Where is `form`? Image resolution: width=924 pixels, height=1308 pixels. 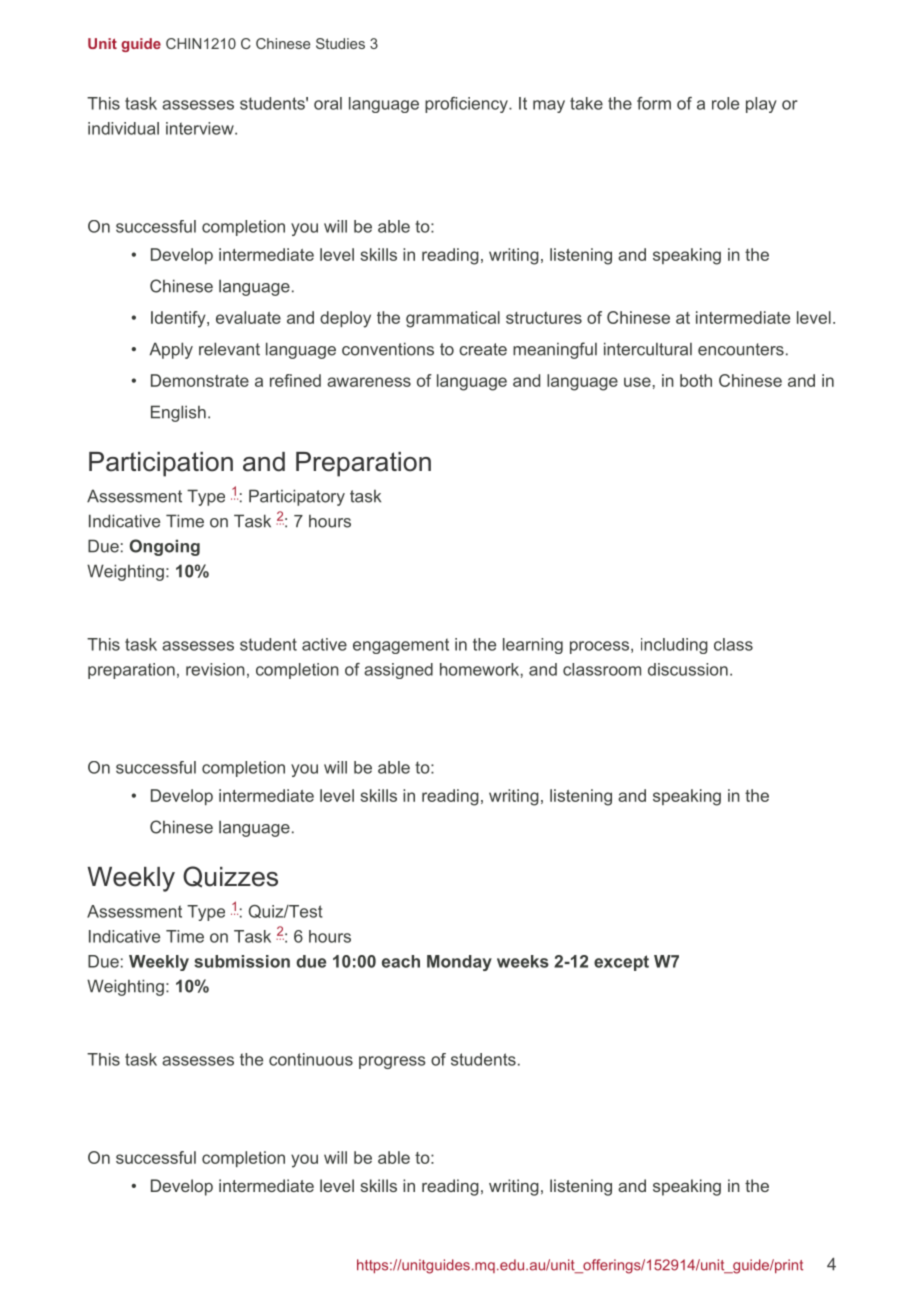 form is located at coordinates (654, 103).
